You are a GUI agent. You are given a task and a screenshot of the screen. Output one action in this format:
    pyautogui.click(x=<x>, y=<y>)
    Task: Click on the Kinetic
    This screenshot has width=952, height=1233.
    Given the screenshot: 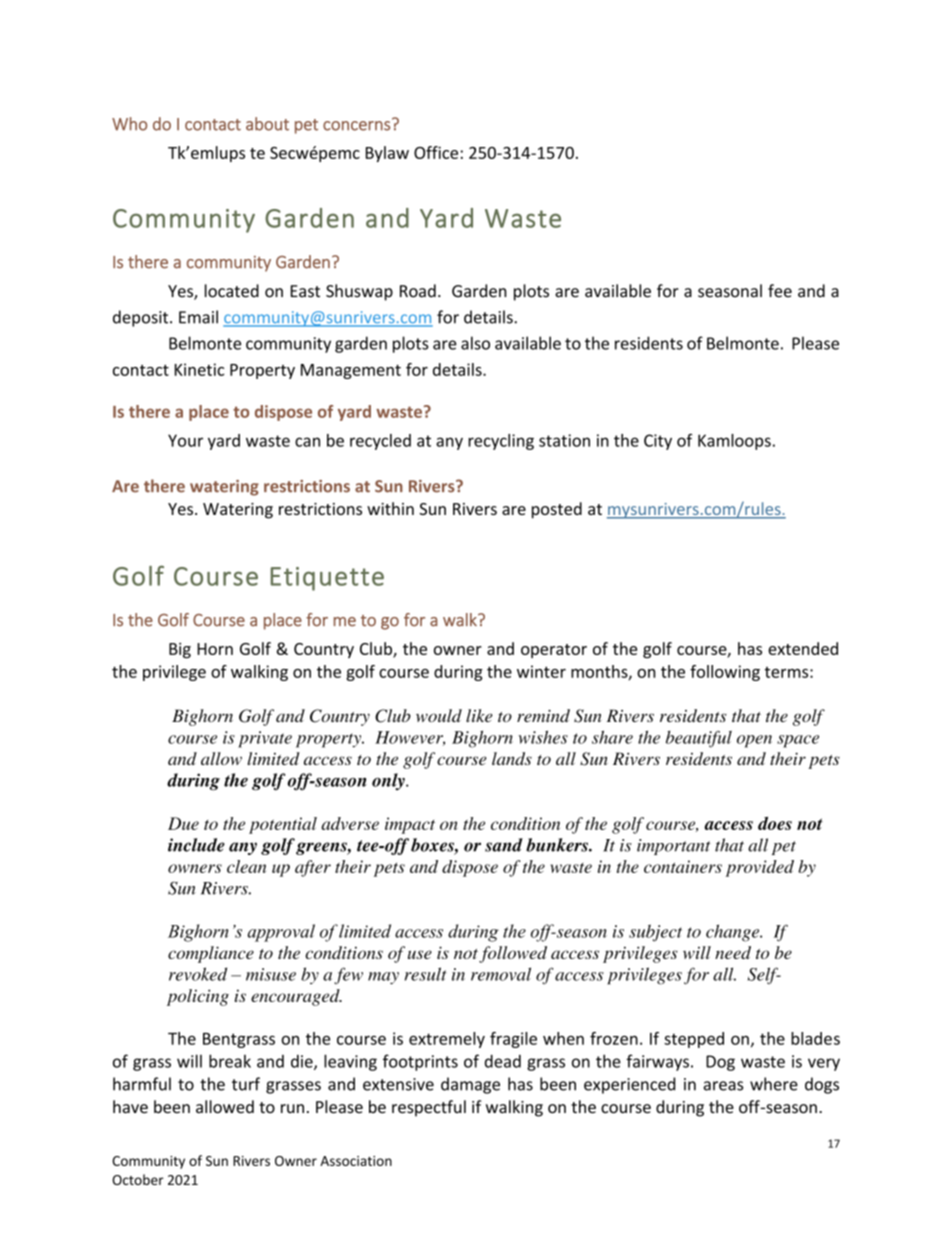 What is the action you would take?
    pyautogui.click(x=199, y=369)
